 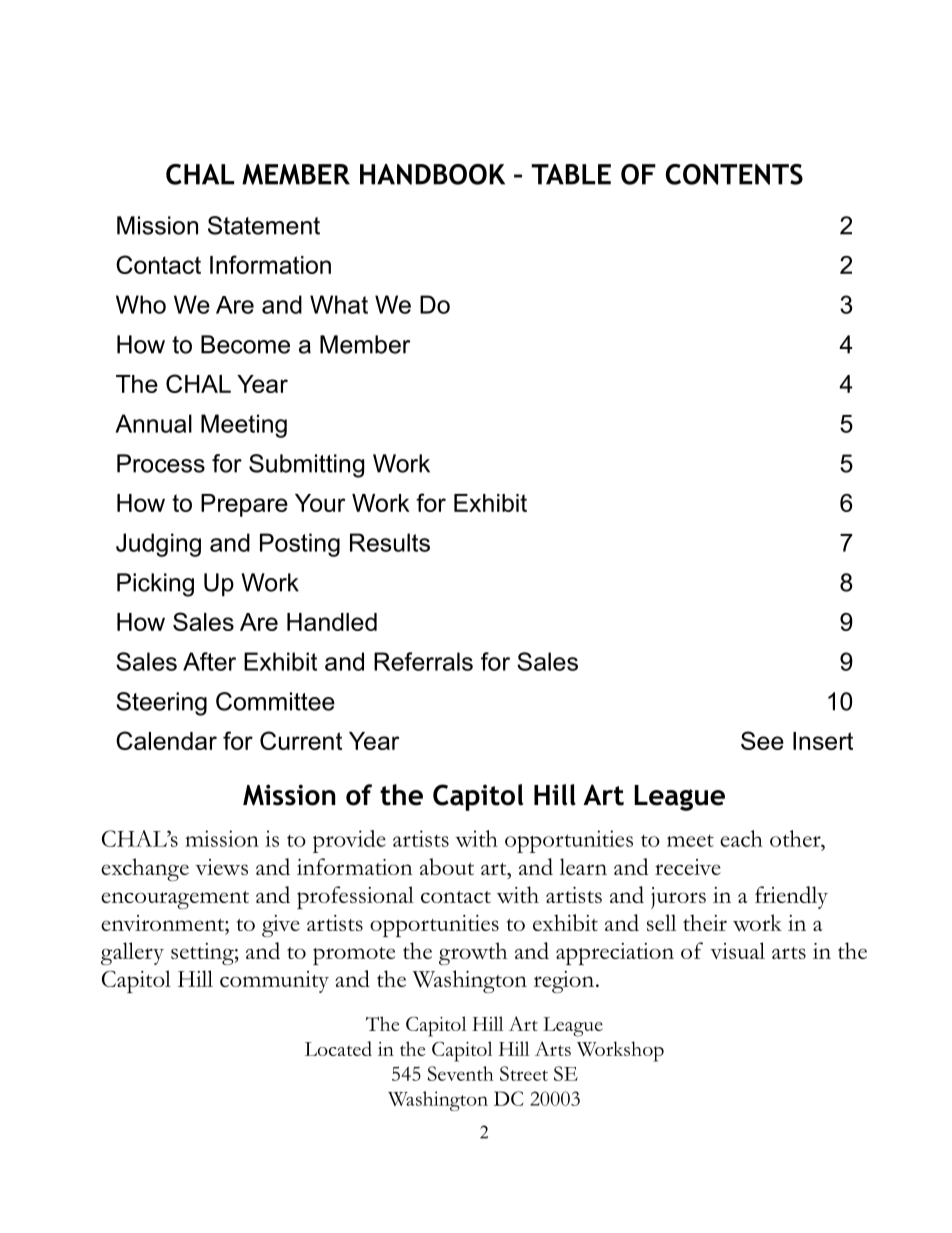 I want to click on Insert, so click(x=823, y=741).
